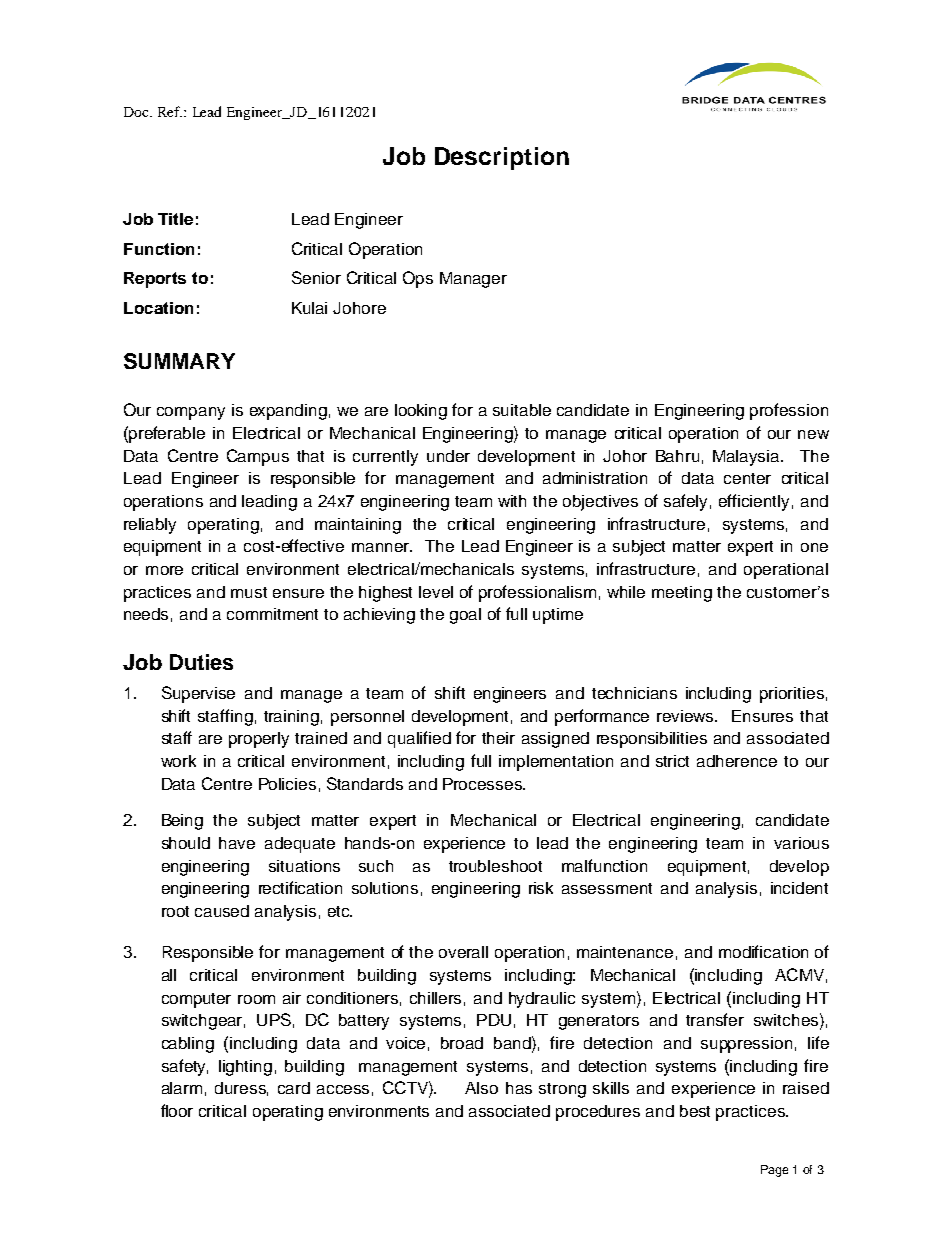  Describe the element at coordinates (495, 866) in the screenshot. I see `troubleshoot` at that location.
